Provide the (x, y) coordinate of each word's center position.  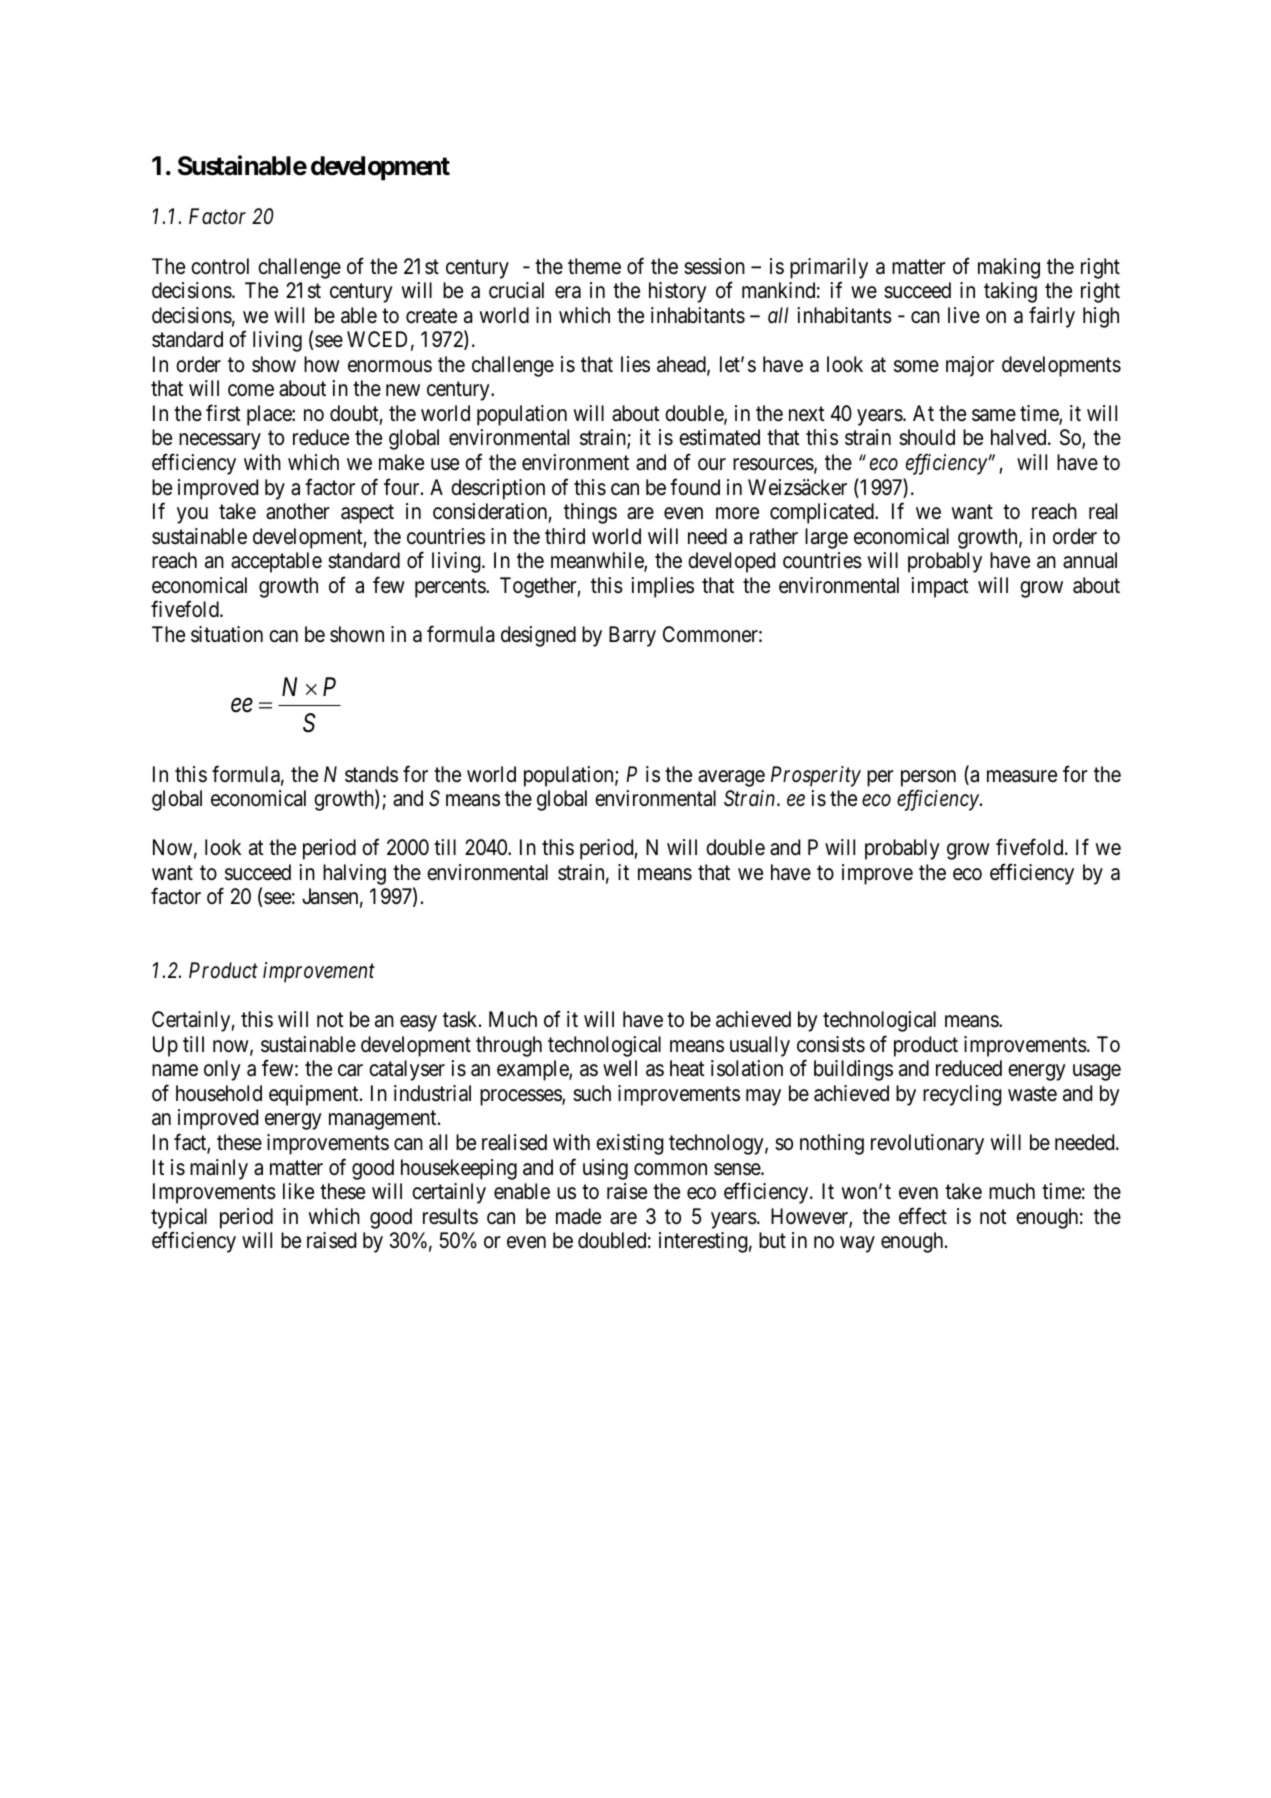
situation (227, 634)
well (620, 1068)
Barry (632, 636)
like (298, 1191)
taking (1010, 292)
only (222, 1070)
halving (354, 874)
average (731, 778)
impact (940, 587)
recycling (962, 1095)
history (678, 292)
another (298, 511)
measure (1022, 776)
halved (1020, 437)
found (695, 487)
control (220, 266)
